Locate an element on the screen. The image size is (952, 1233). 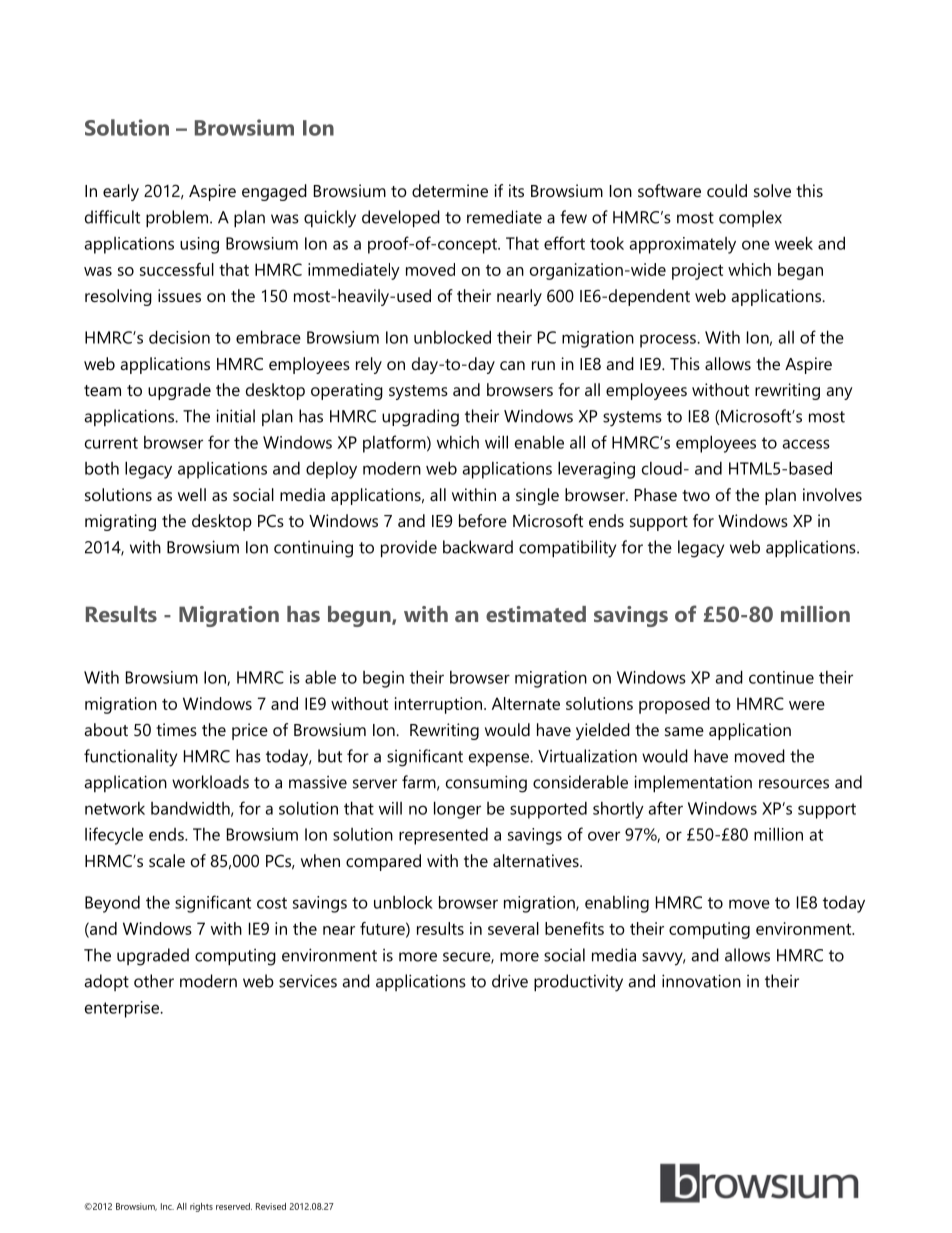
innovation is located at coordinates (701, 981).
